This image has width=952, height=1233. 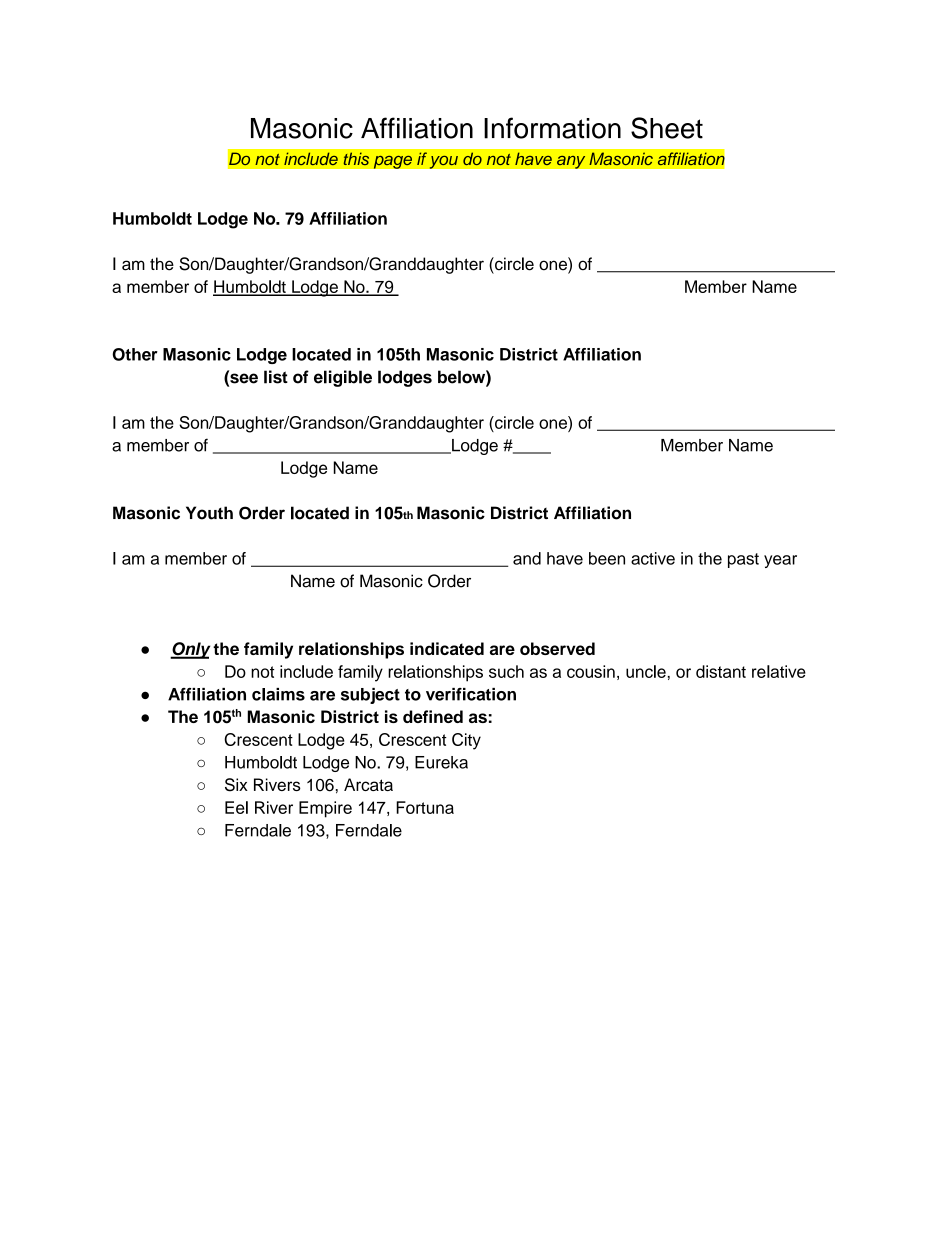 I want to click on Only, so click(x=190, y=650).
